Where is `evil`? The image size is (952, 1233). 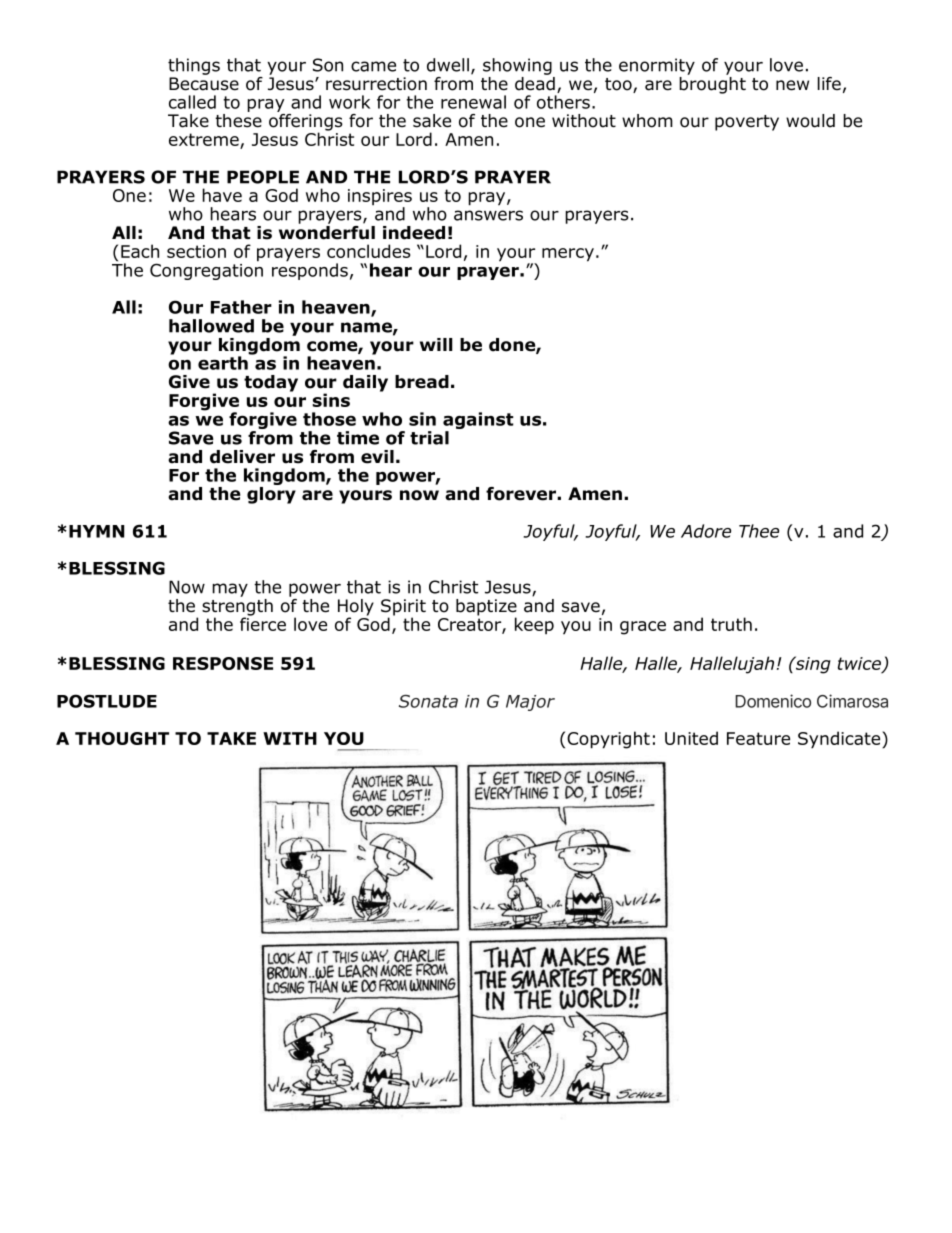
evil is located at coordinates (377, 457).
